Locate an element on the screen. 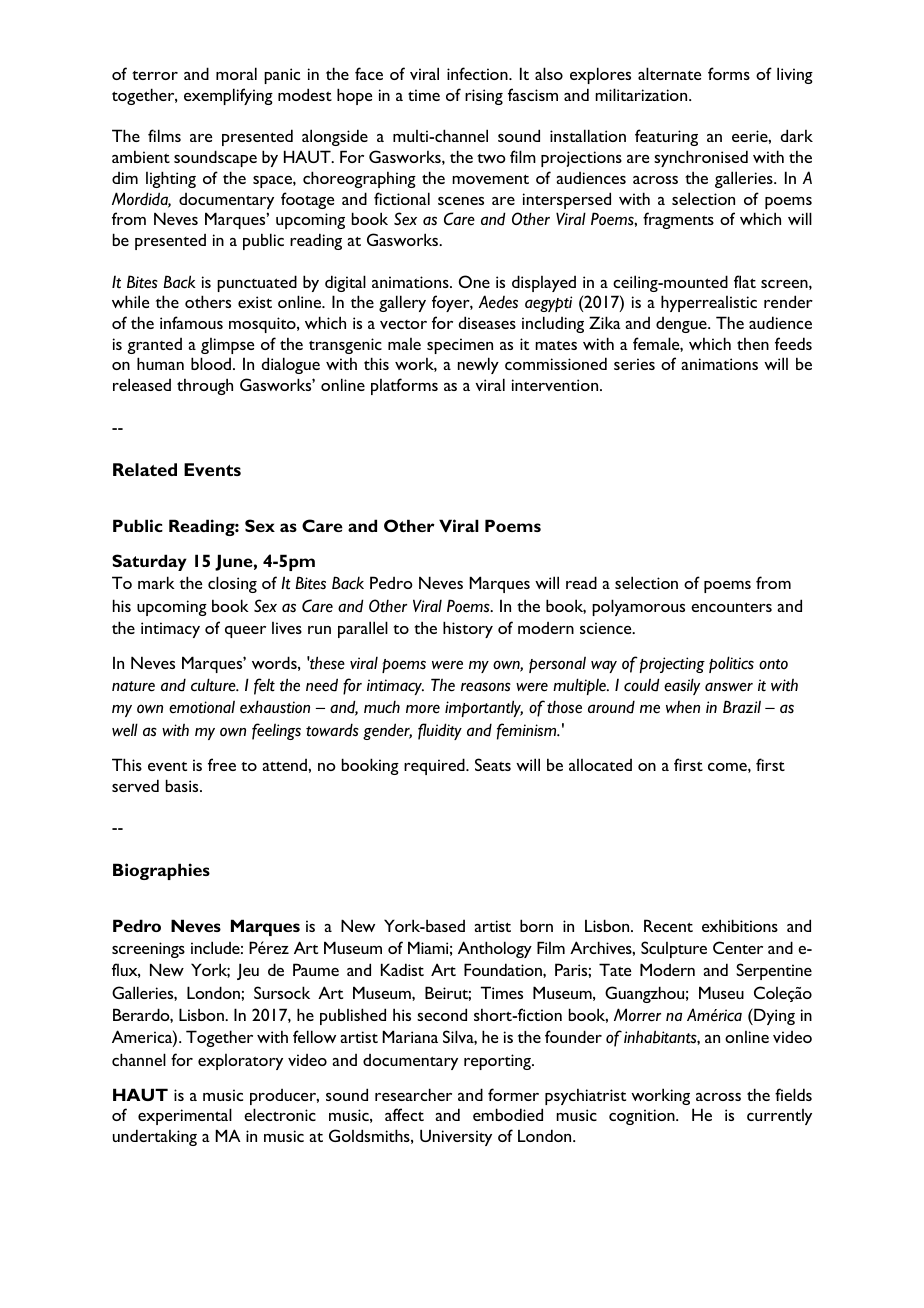 This screenshot has height=1308, width=924. University is located at coordinates (456, 1137).
